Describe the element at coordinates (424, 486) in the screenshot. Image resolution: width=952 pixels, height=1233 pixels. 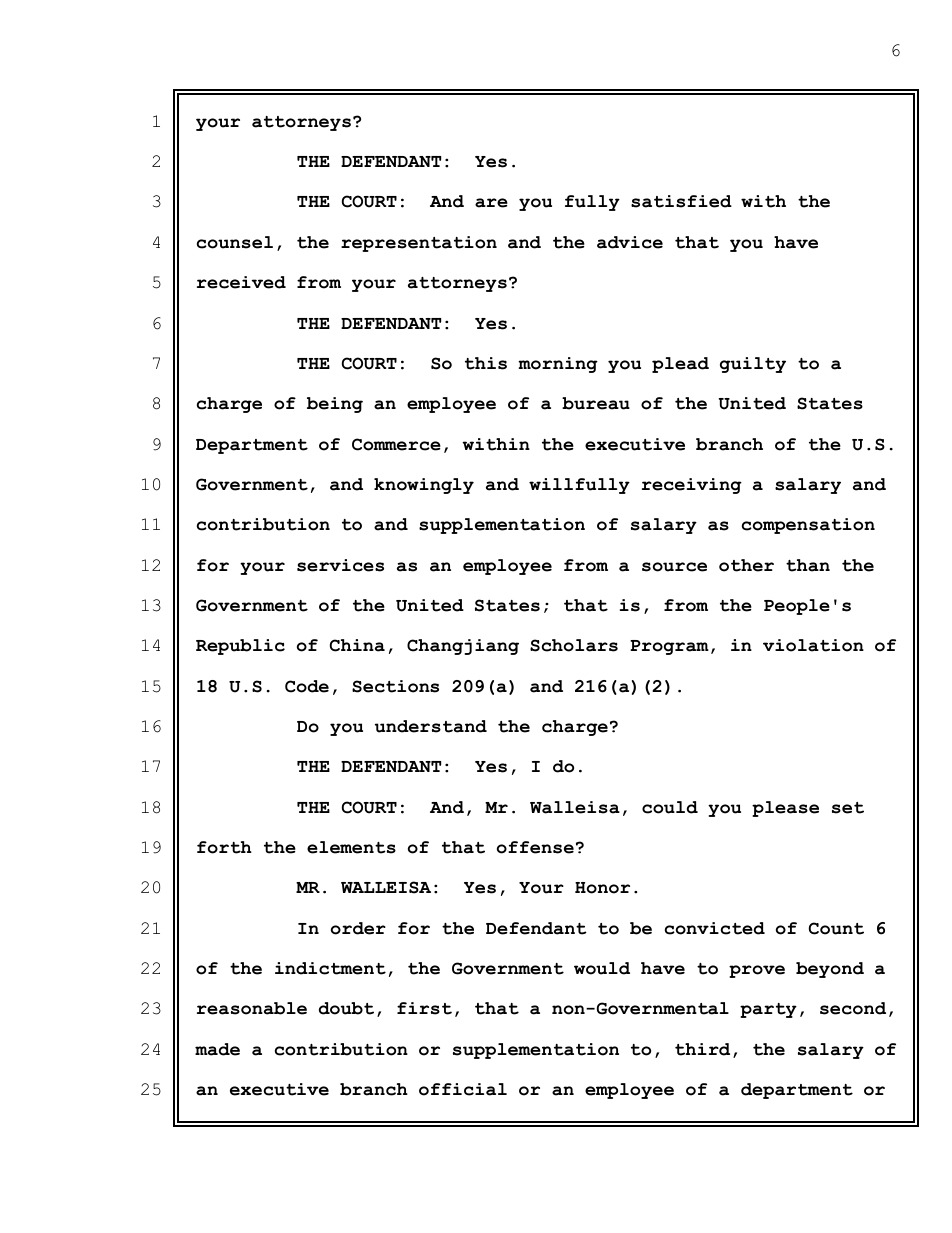
I see `knowingly` at that location.
